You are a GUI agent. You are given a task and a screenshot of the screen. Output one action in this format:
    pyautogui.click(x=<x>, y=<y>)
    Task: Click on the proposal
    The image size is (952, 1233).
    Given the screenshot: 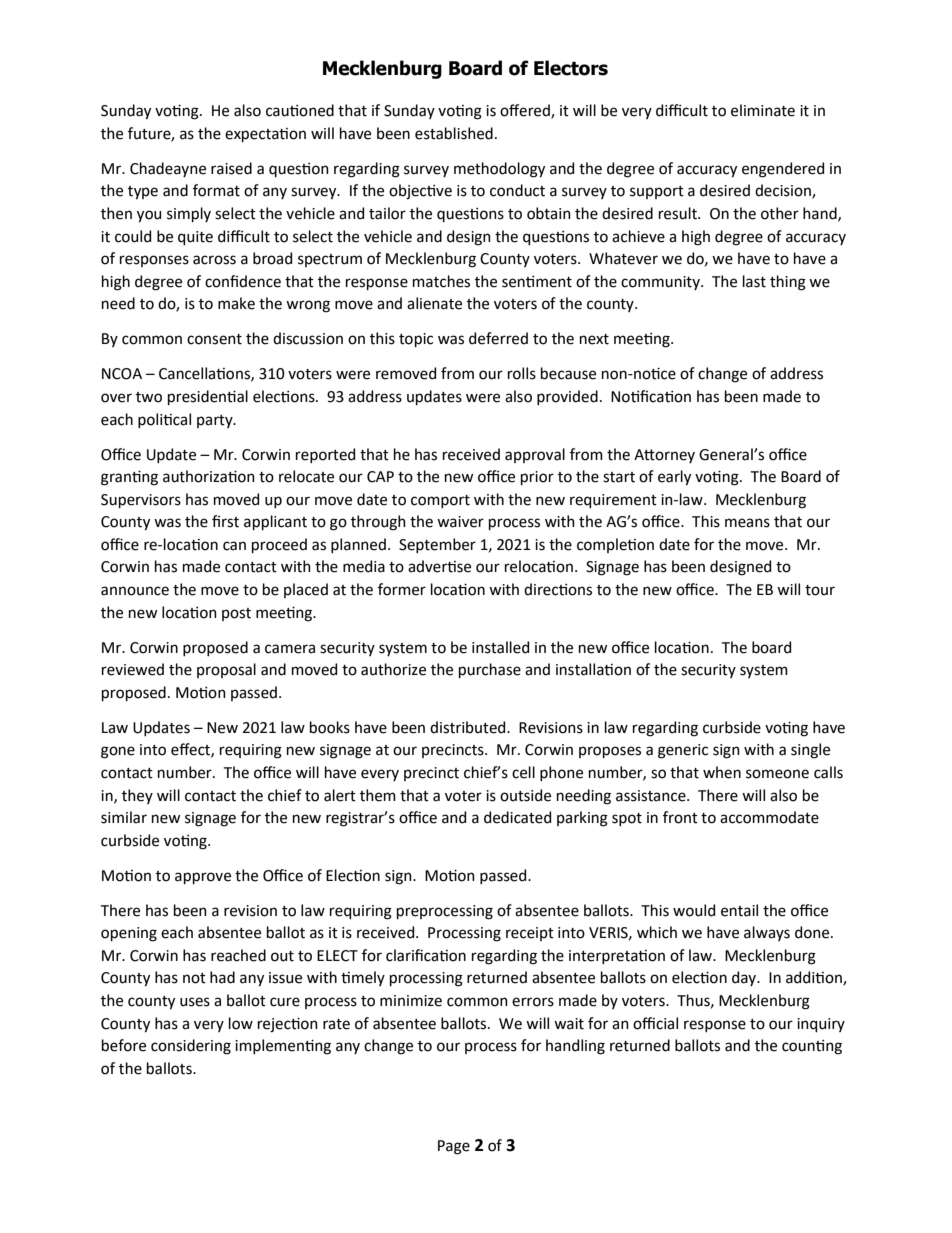 What is the action you would take?
    pyautogui.click(x=226, y=670)
